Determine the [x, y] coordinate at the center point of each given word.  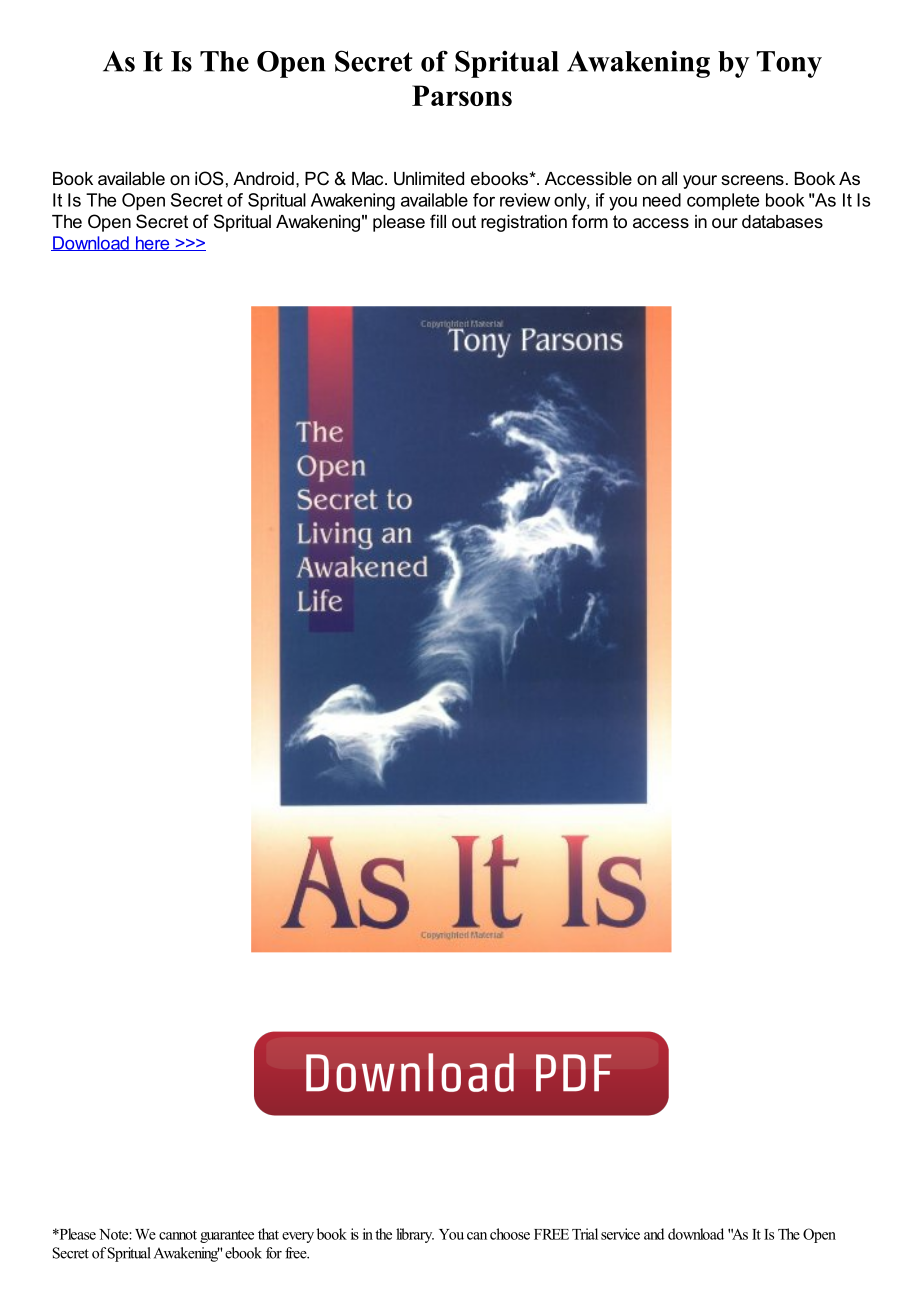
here [152, 243]
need [662, 200]
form [590, 221]
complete [723, 201]
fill [438, 221]
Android [263, 178]
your [700, 182]
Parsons [462, 95]
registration [524, 223]
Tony [789, 64]
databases [782, 221]
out [464, 221]
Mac [369, 178]
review [525, 200]
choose [510, 1234]
